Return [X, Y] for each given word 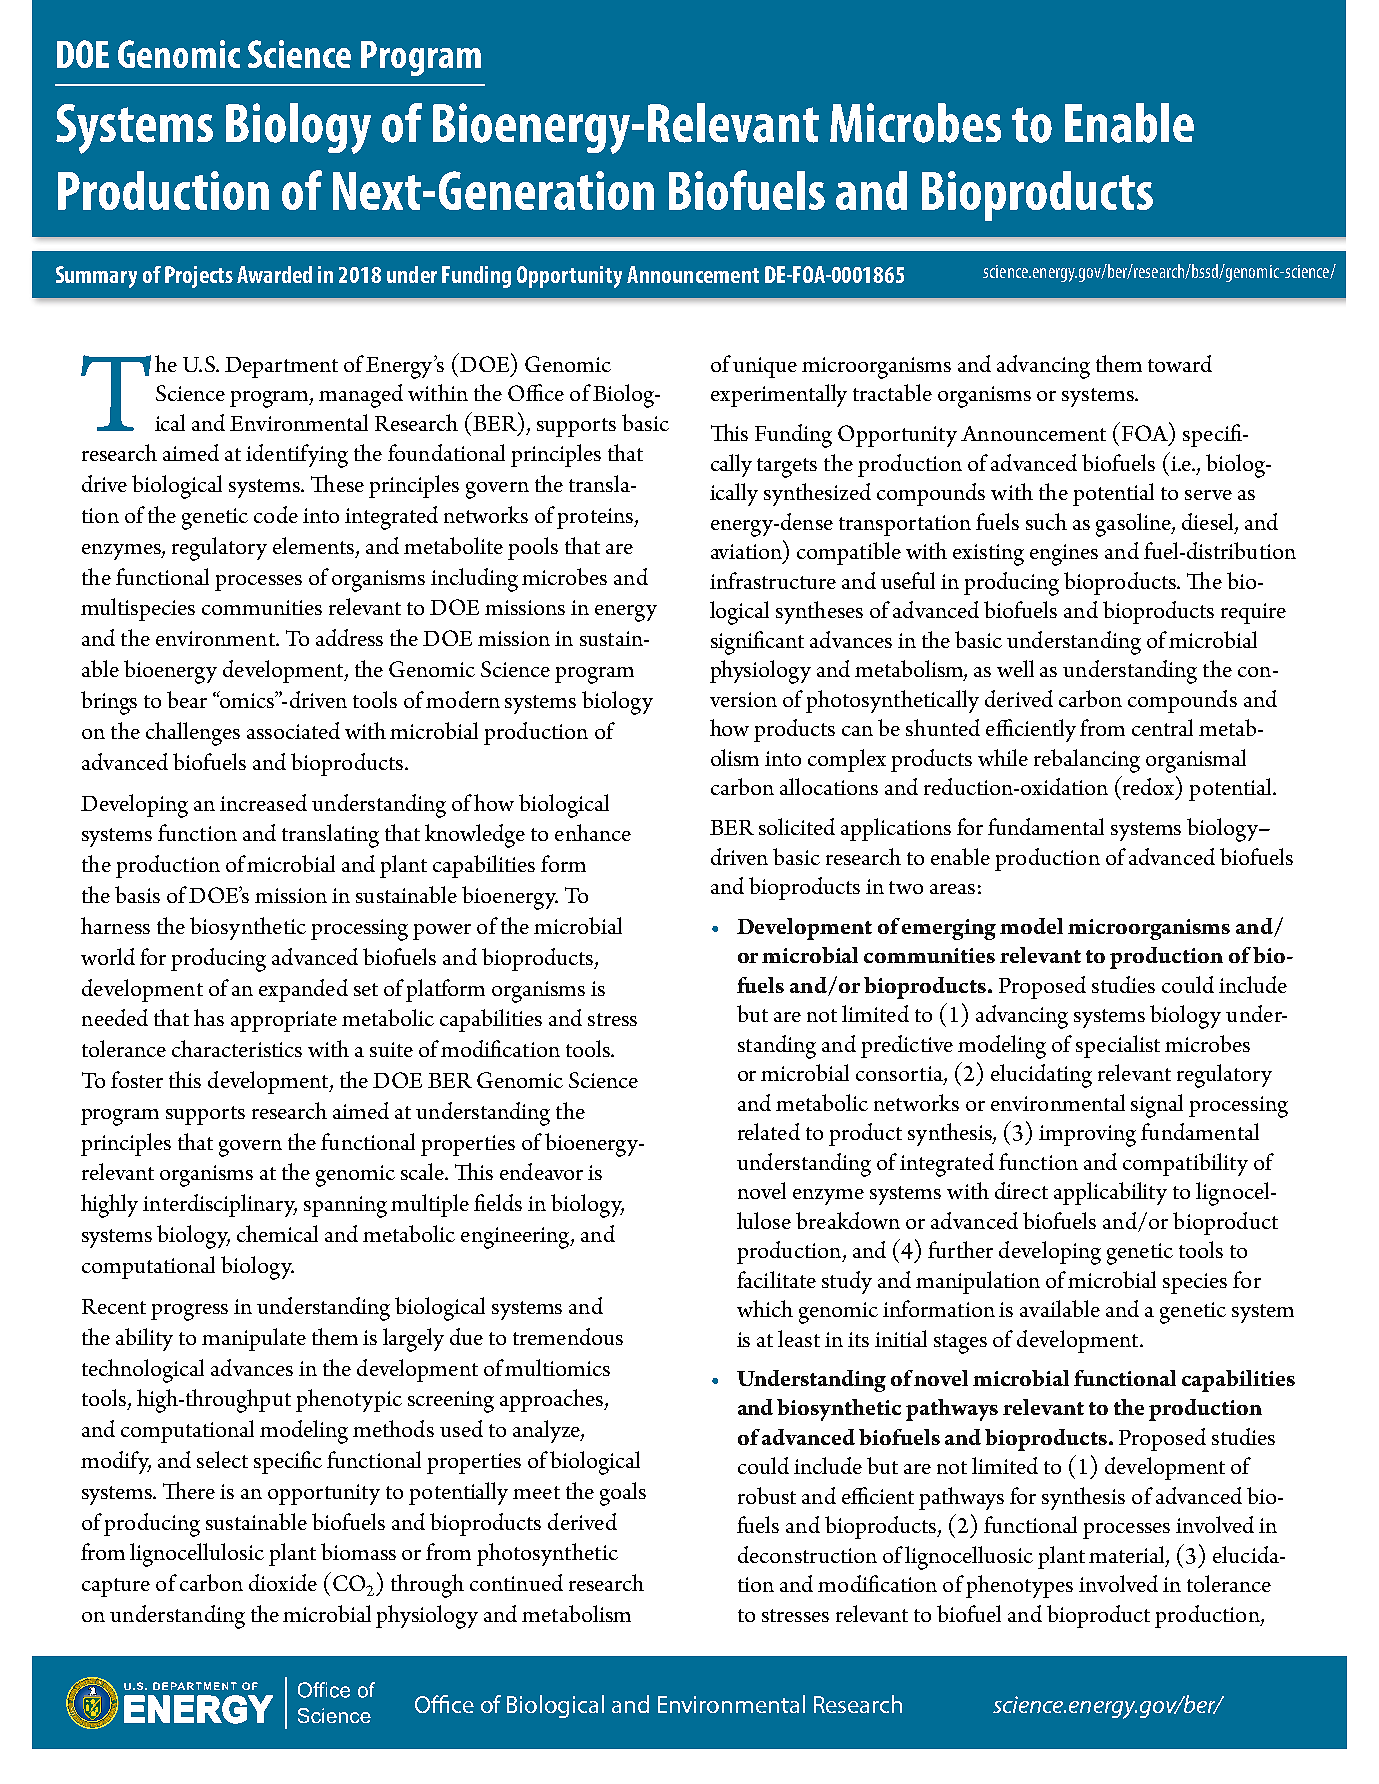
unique [765, 367]
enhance [593, 832]
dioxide [283, 1582]
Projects [199, 277]
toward [1180, 363]
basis [137, 894]
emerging [949, 929]
